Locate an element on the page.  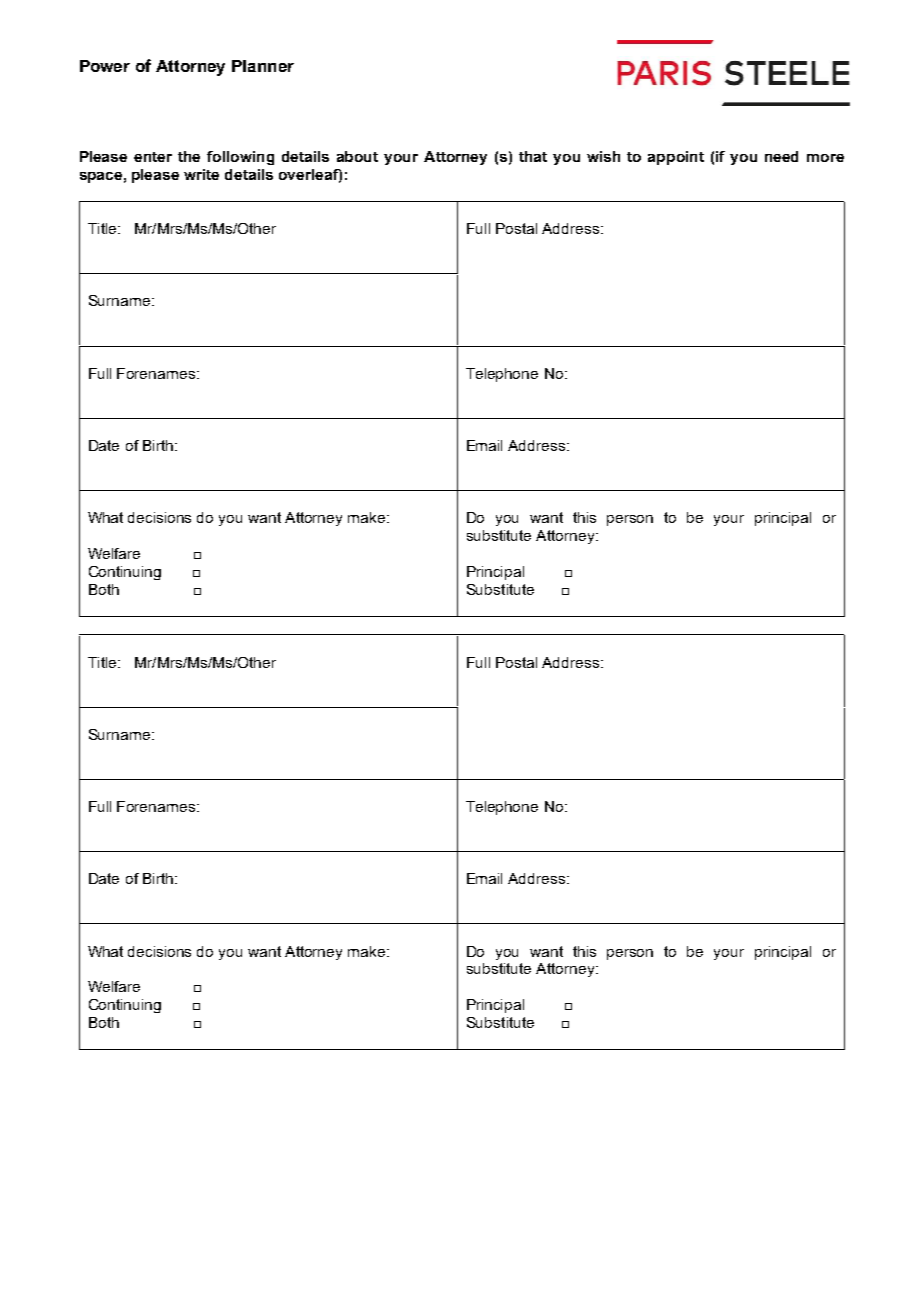
Planner is located at coordinates (263, 66).
